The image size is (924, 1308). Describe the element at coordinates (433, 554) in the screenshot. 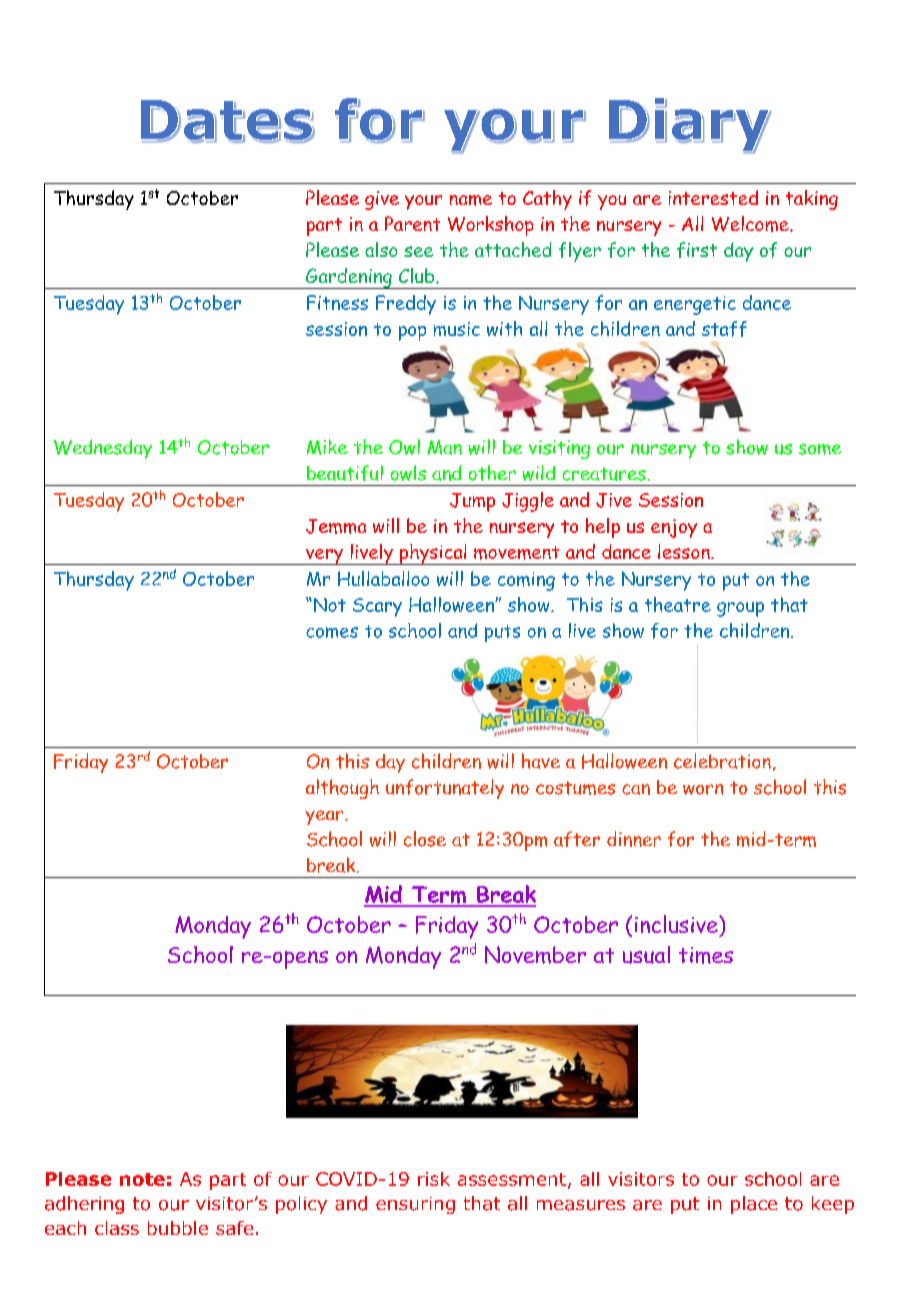

I see `physical` at that location.
